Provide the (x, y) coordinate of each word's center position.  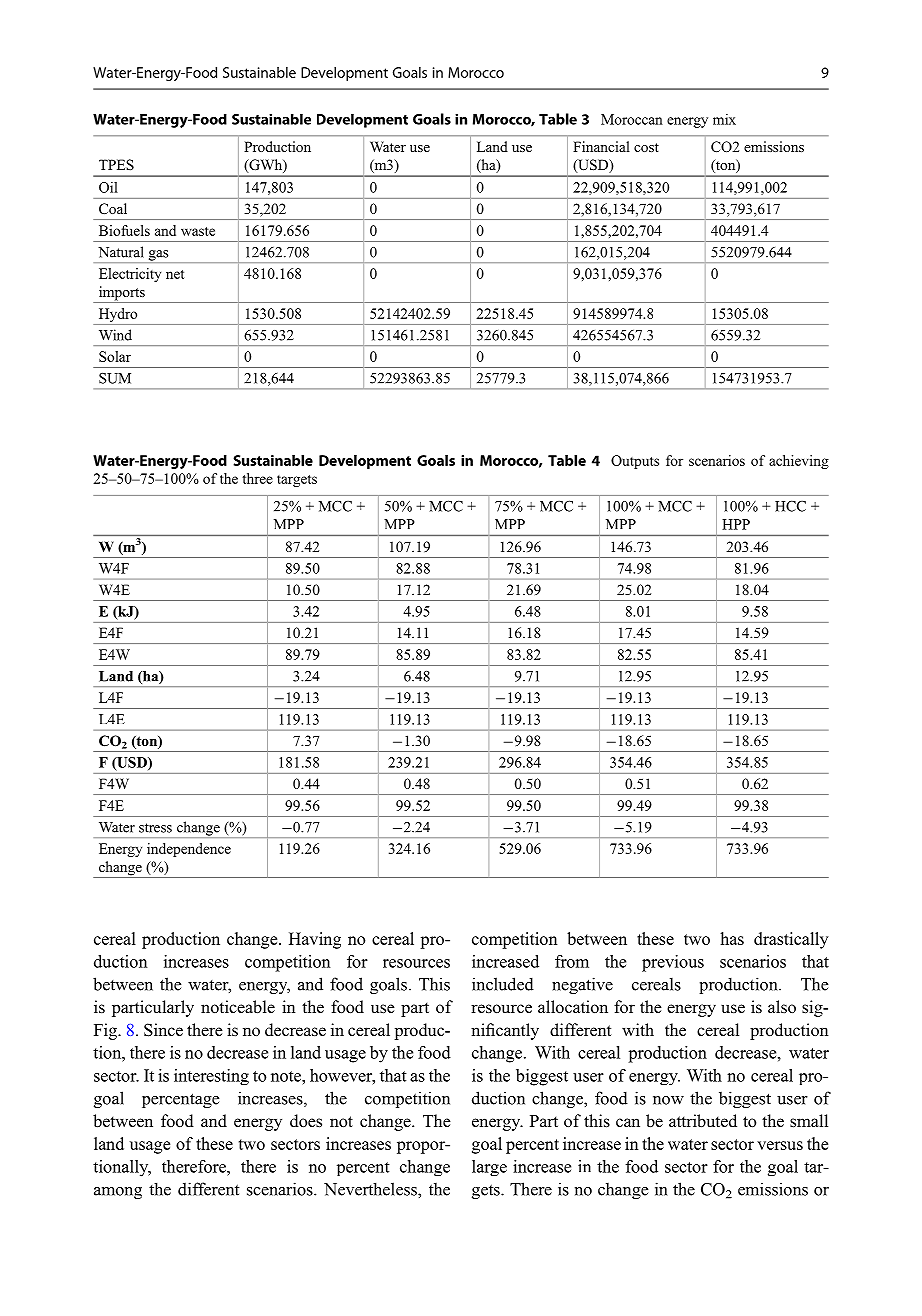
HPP (736, 524)
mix (724, 119)
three (257, 478)
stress (155, 828)
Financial (601, 146)
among (118, 1193)
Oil (108, 187)
